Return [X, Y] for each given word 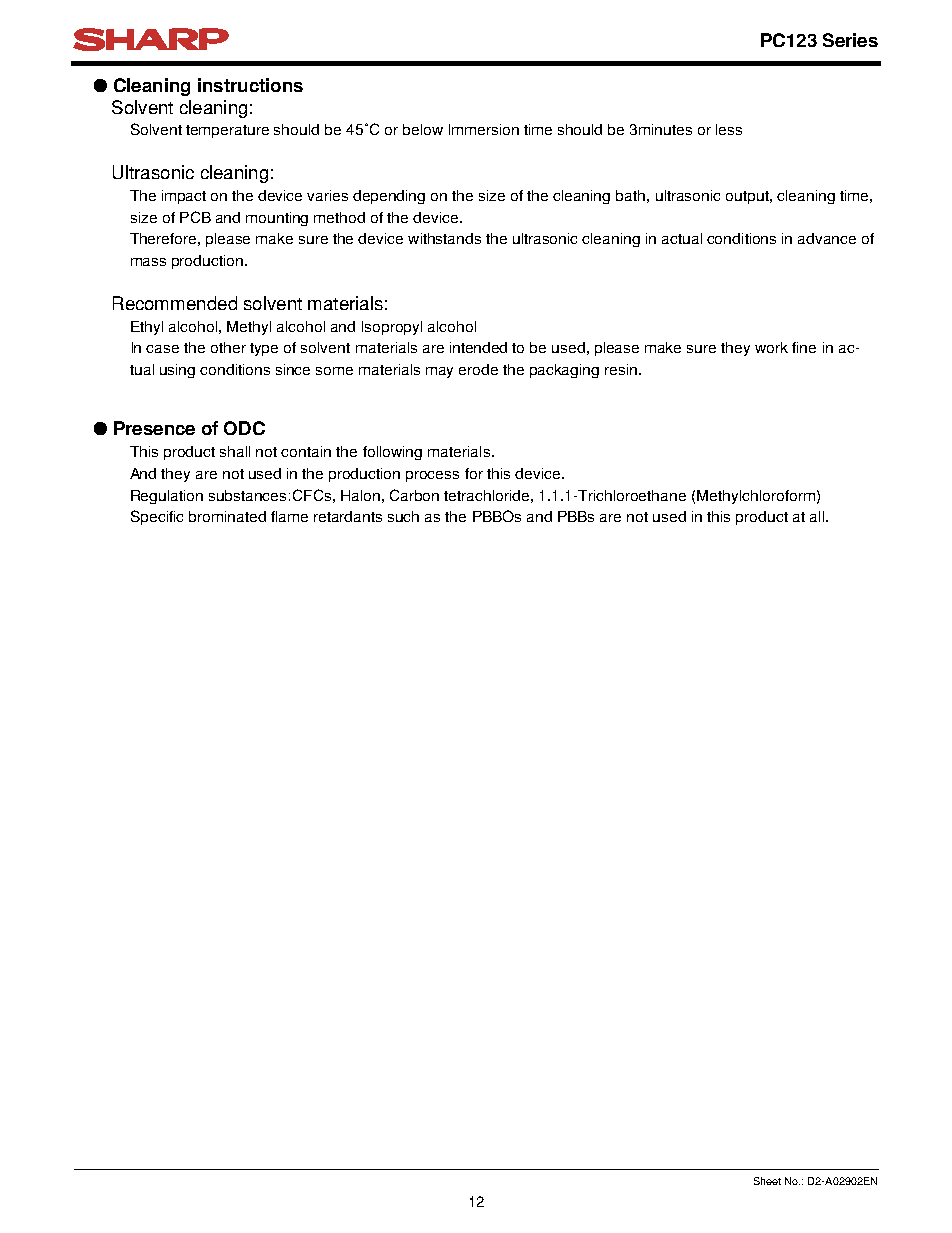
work [771, 347]
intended [478, 347]
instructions [250, 85]
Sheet [767, 1181]
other [228, 347]
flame [289, 516]
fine [804, 347]
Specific [157, 517]
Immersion [484, 129]
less [729, 129]
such [403, 516]
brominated [227, 516]
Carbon [414, 495]
